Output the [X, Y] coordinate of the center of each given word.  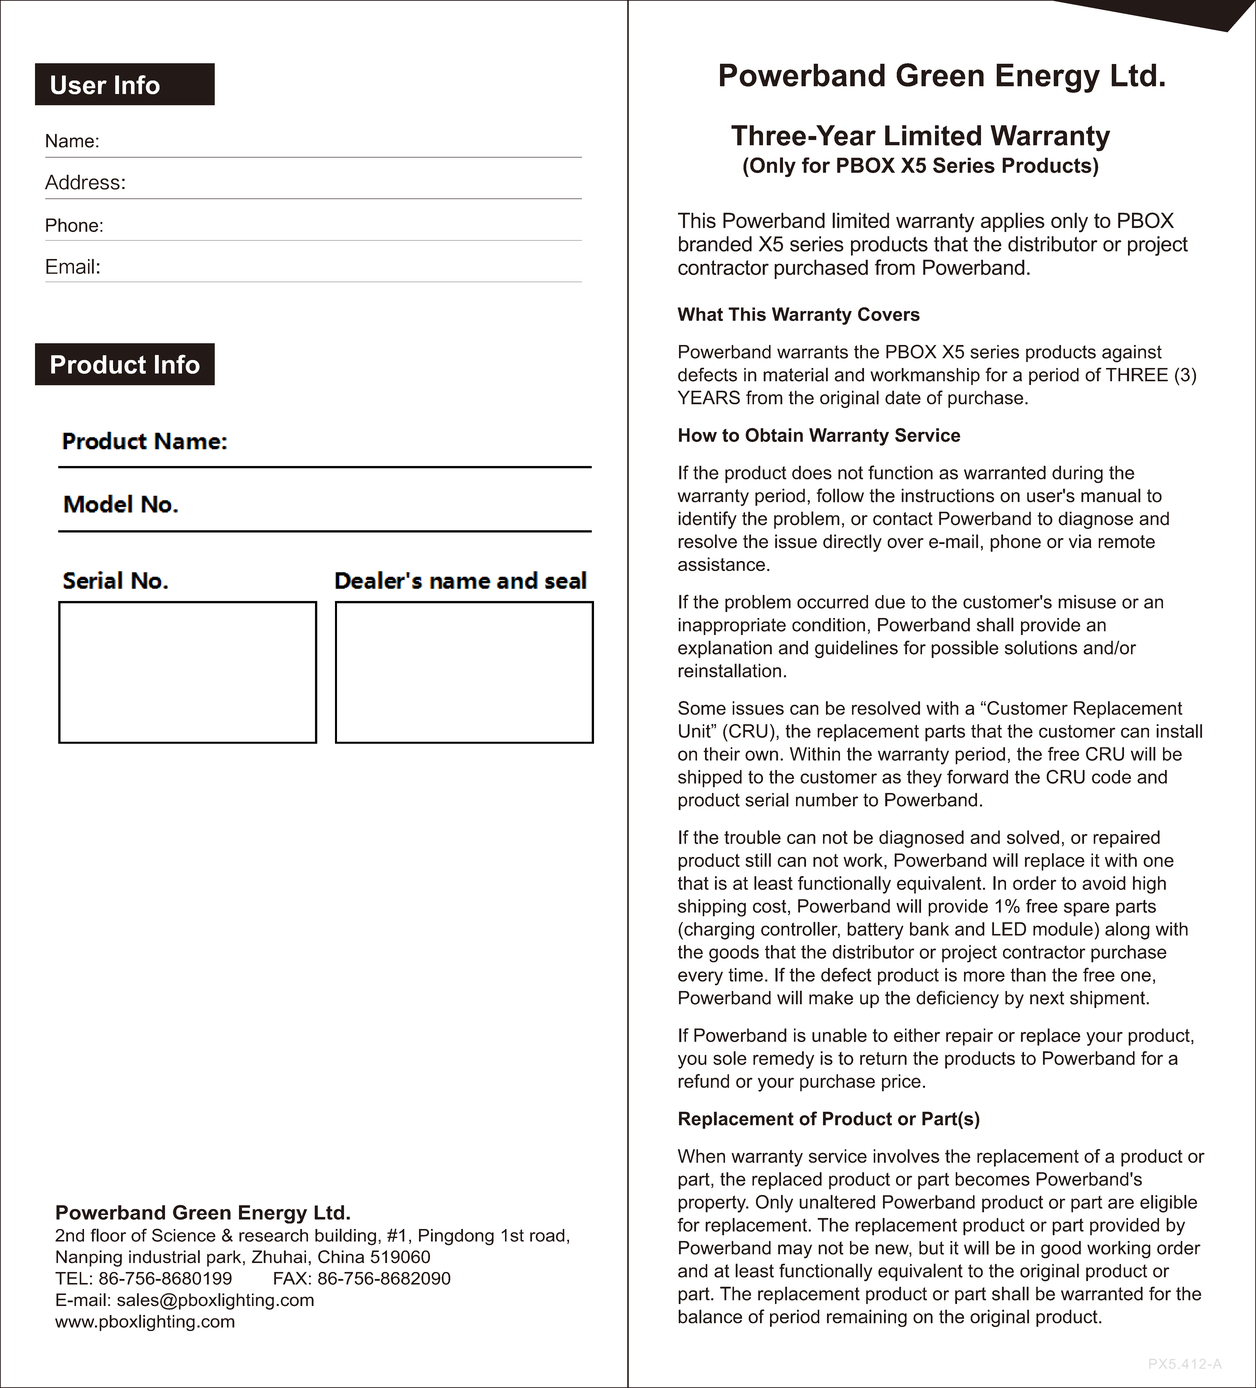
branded [715, 244]
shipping [712, 908]
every [700, 978]
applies [1013, 222]
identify [707, 520]
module [1063, 929]
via [1080, 541]
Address [82, 182]
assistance [721, 564]
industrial [164, 1257]
